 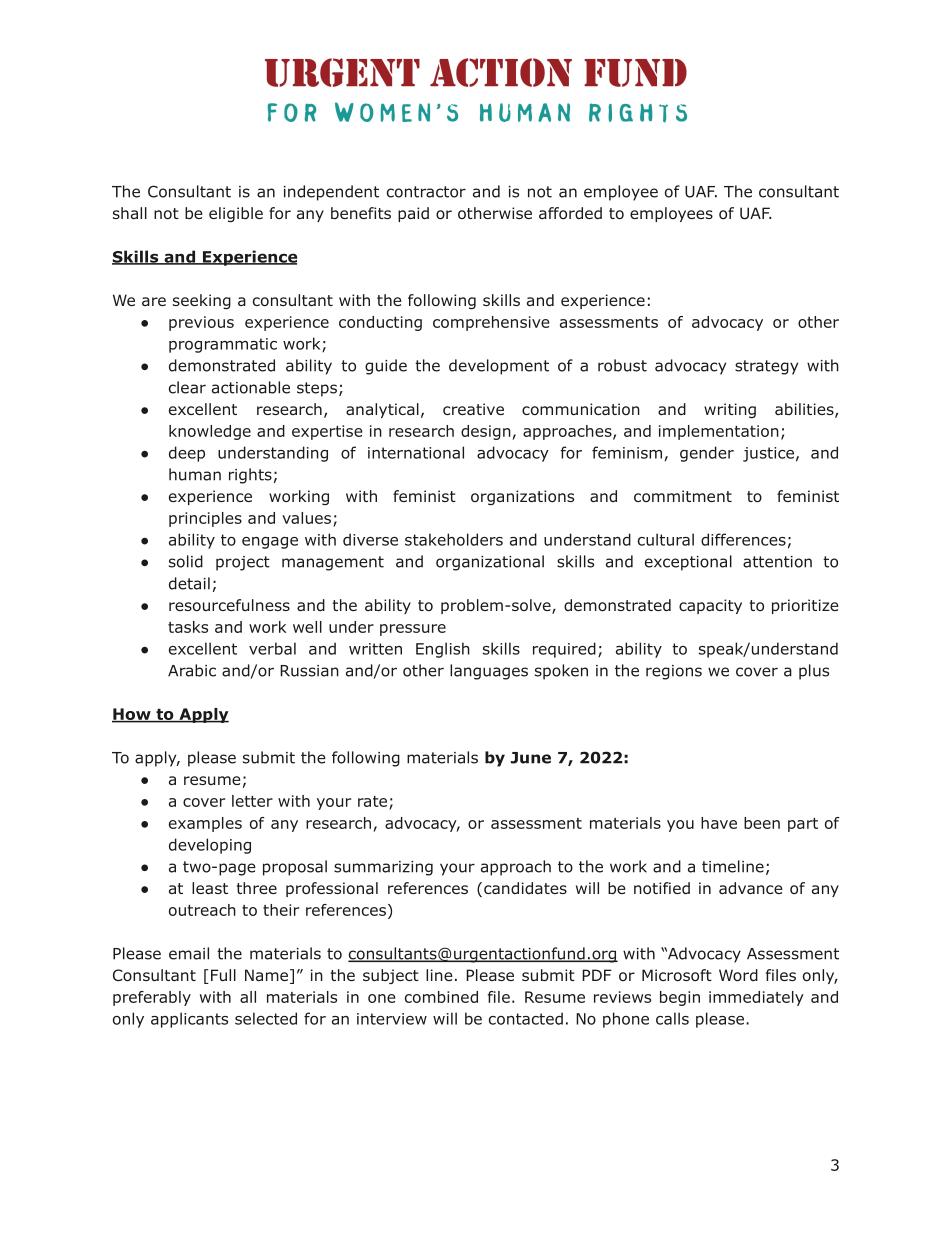 What do you see at coordinates (756, 998) in the screenshot?
I see `immediately` at bounding box center [756, 998].
